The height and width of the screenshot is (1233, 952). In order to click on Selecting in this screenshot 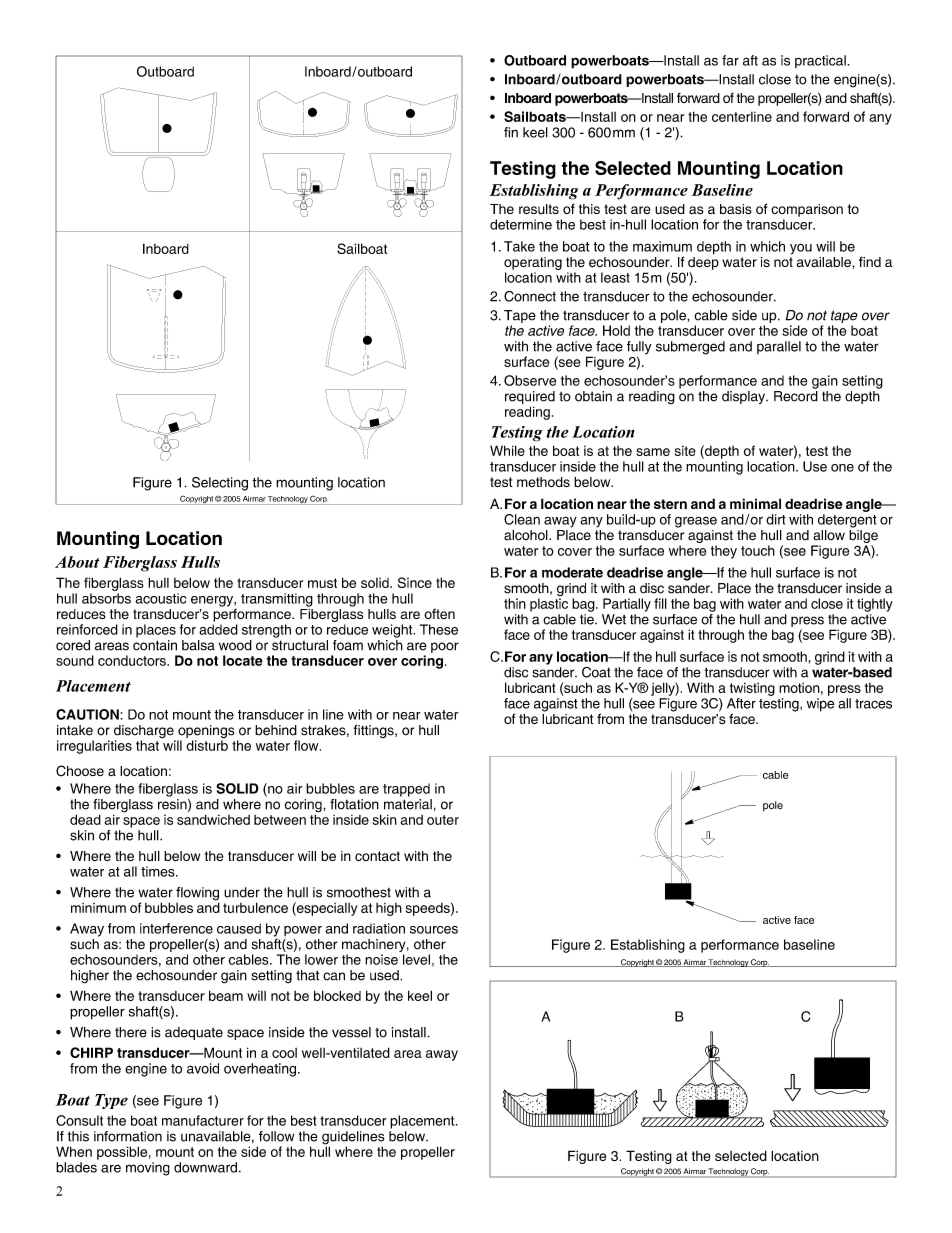, I will do `click(220, 484)`.
